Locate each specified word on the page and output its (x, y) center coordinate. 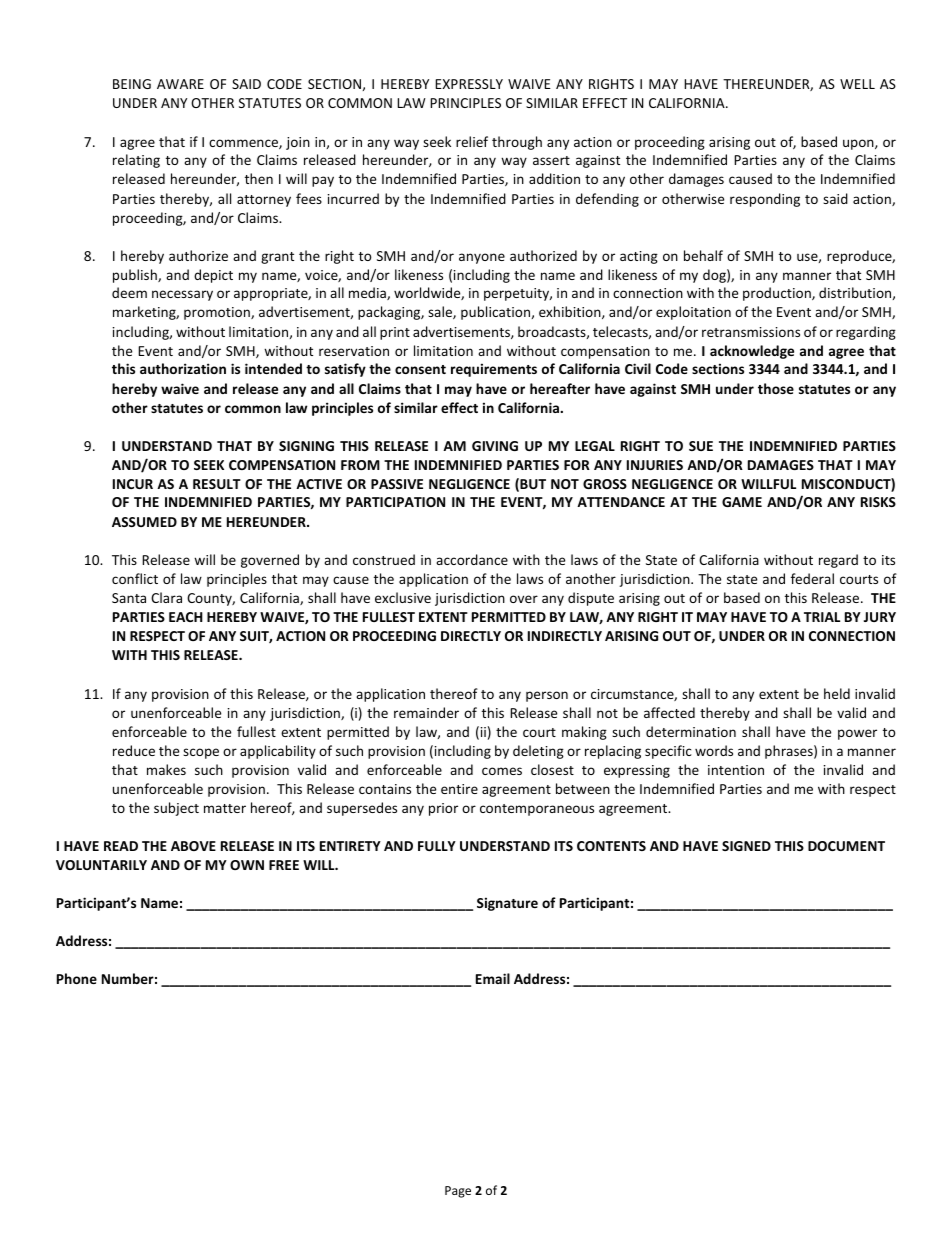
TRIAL (822, 617)
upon (859, 144)
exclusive (403, 597)
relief (472, 141)
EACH (186, 617)
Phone (77, 978)
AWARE (180, 84)
